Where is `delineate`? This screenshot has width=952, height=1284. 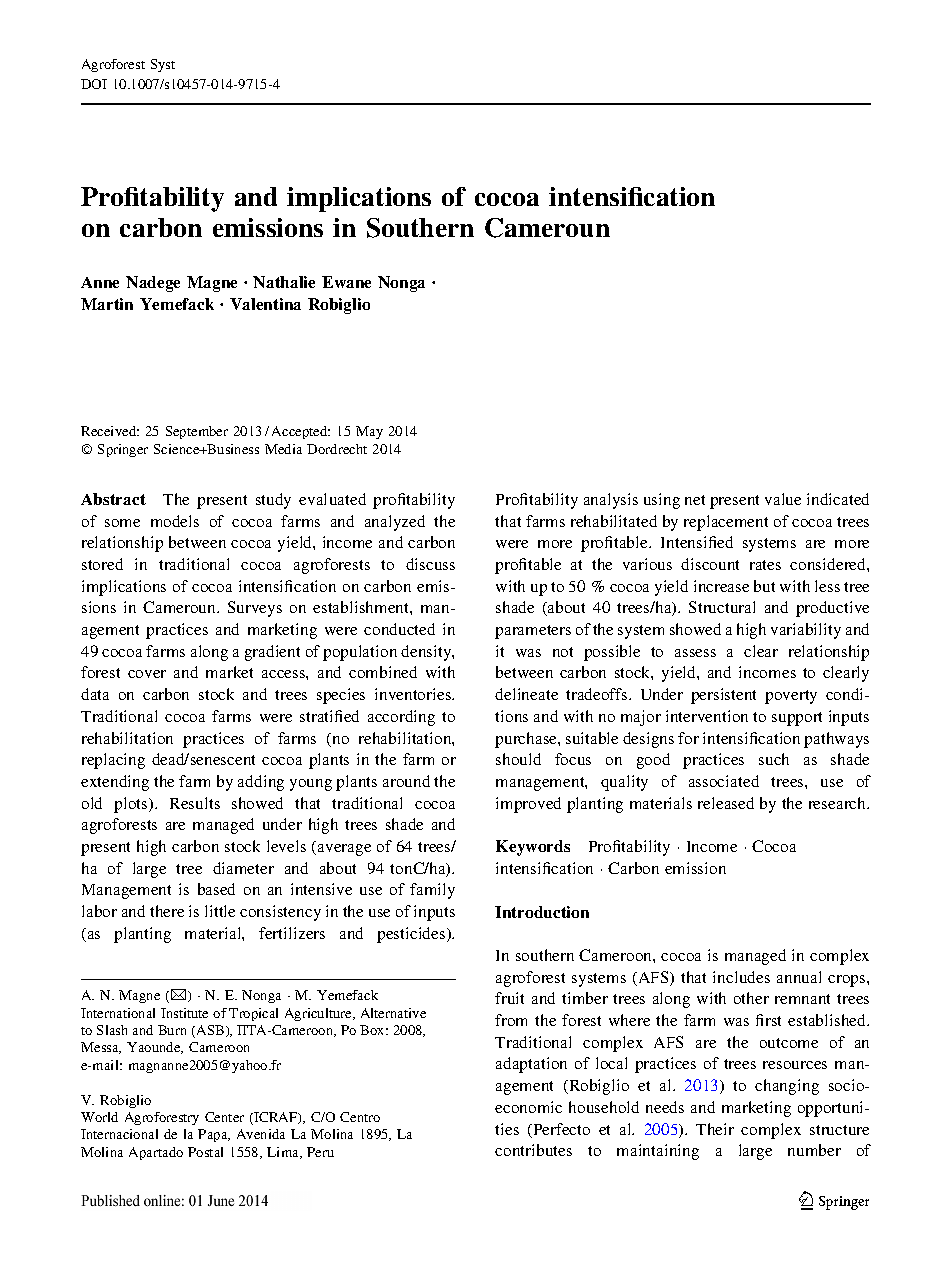 delineate is located at coordinates (526, 694).
